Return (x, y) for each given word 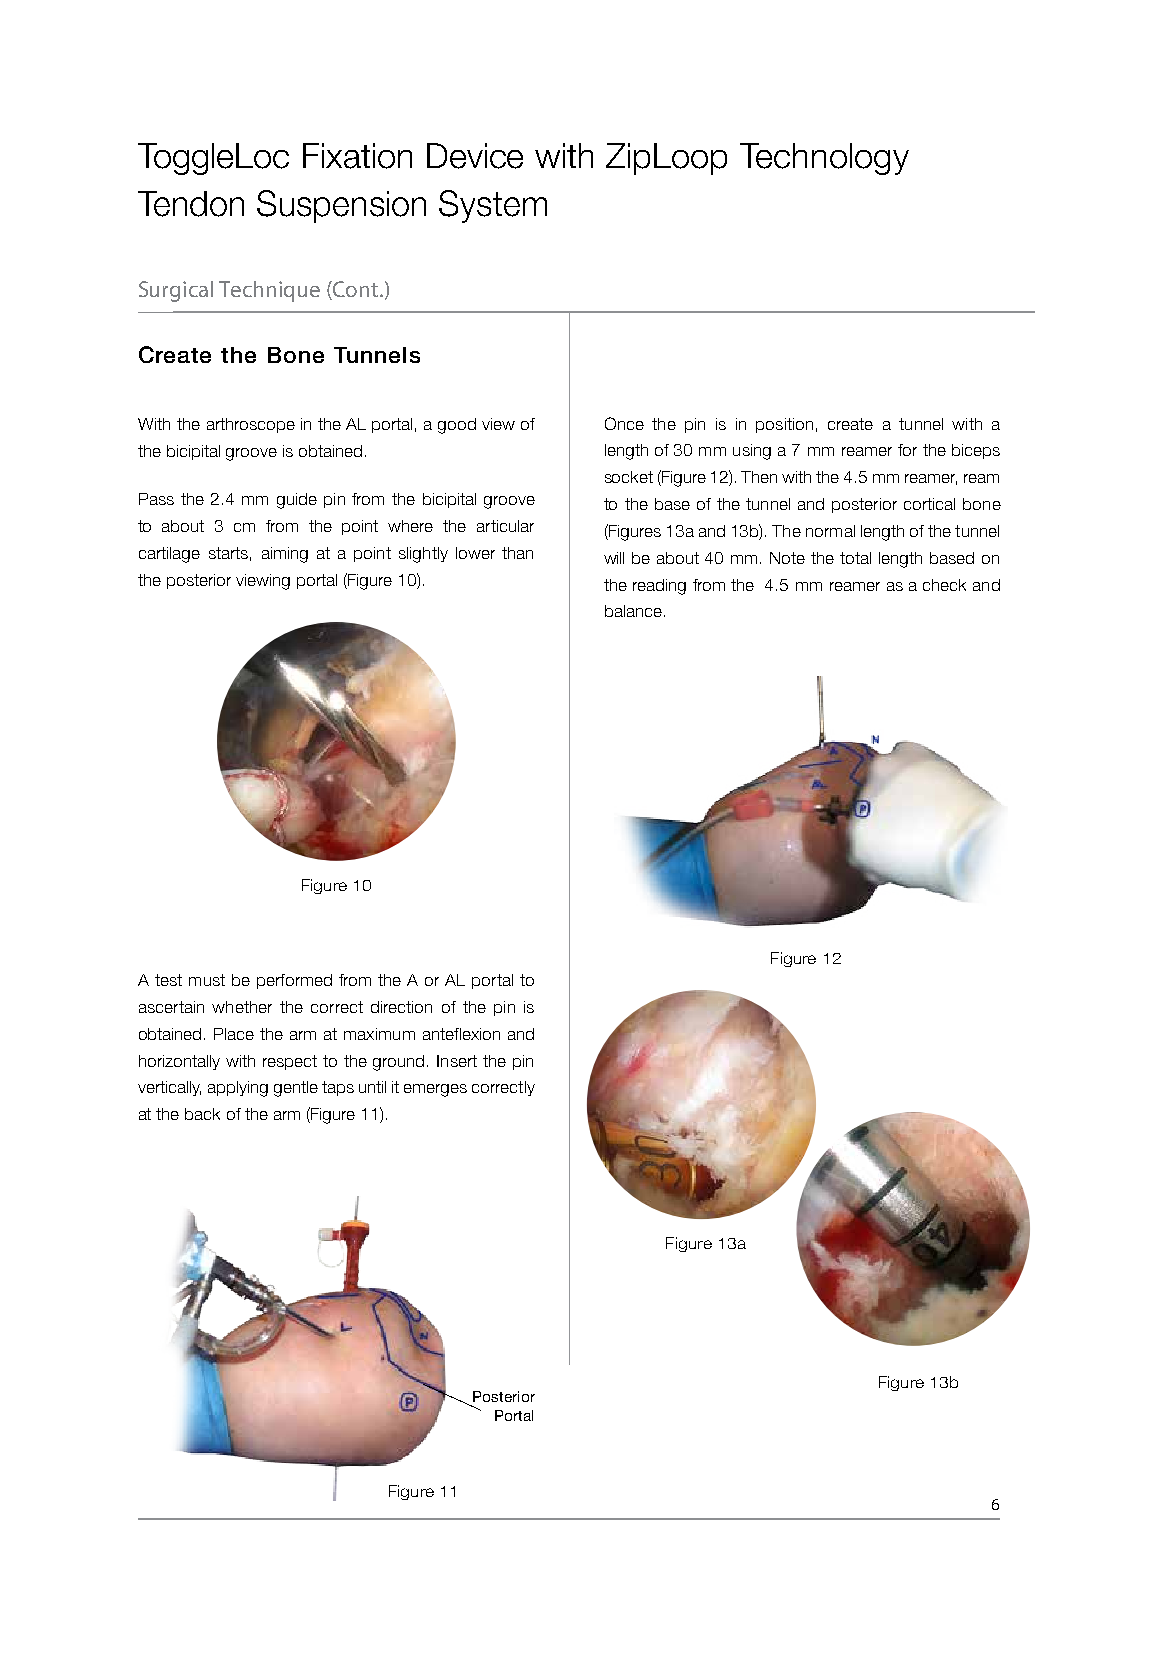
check (944, 585)
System (493, 206)
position (784, 425)
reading (659, 587)
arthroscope (251, 425)
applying (238, 1089)
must (207, 980)
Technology (824, 159)
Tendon (191, 204)
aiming (285, 555)
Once (624, 423)
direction (401, 1007)
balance (633, 611)
